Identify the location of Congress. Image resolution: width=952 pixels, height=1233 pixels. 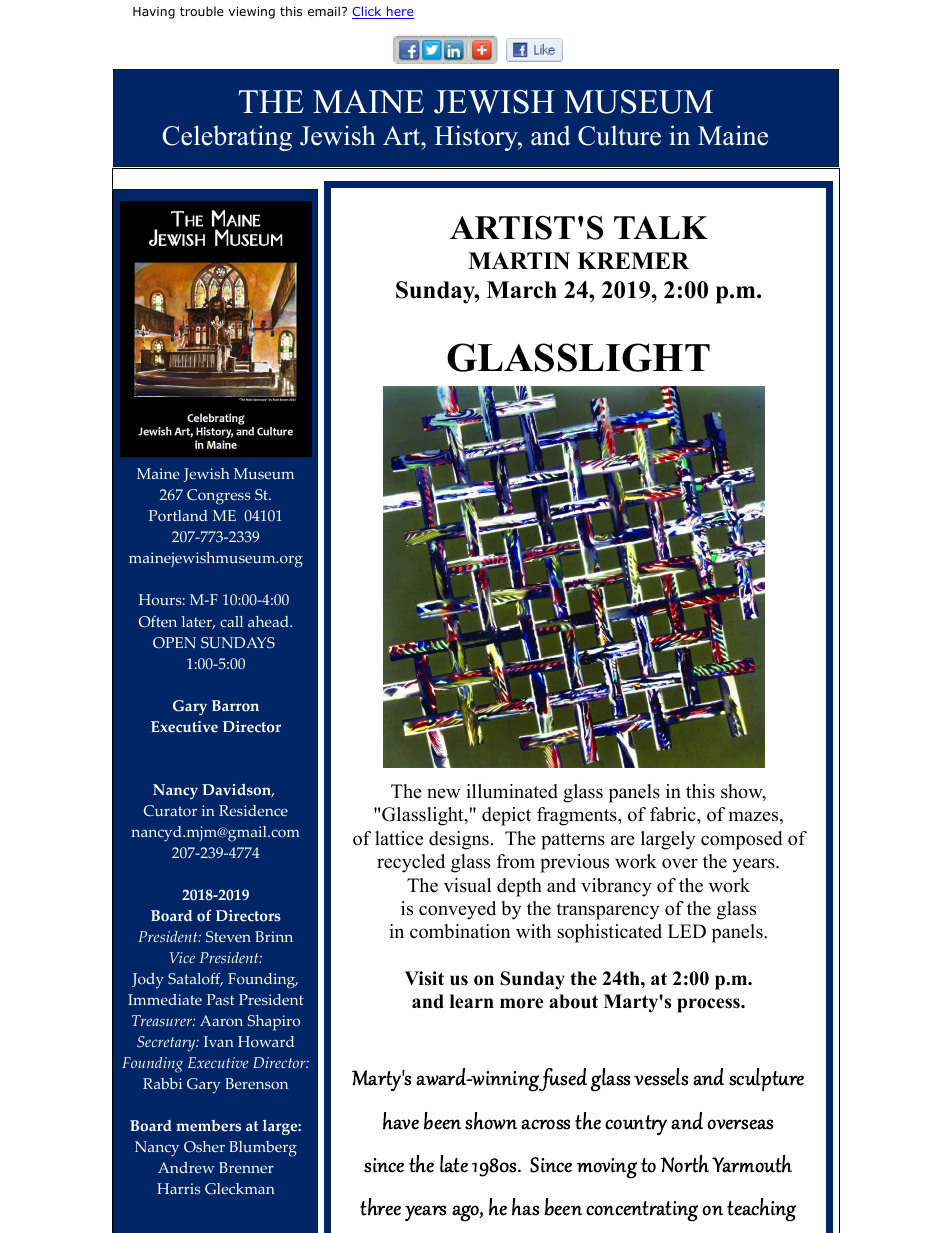
(219, 497).
